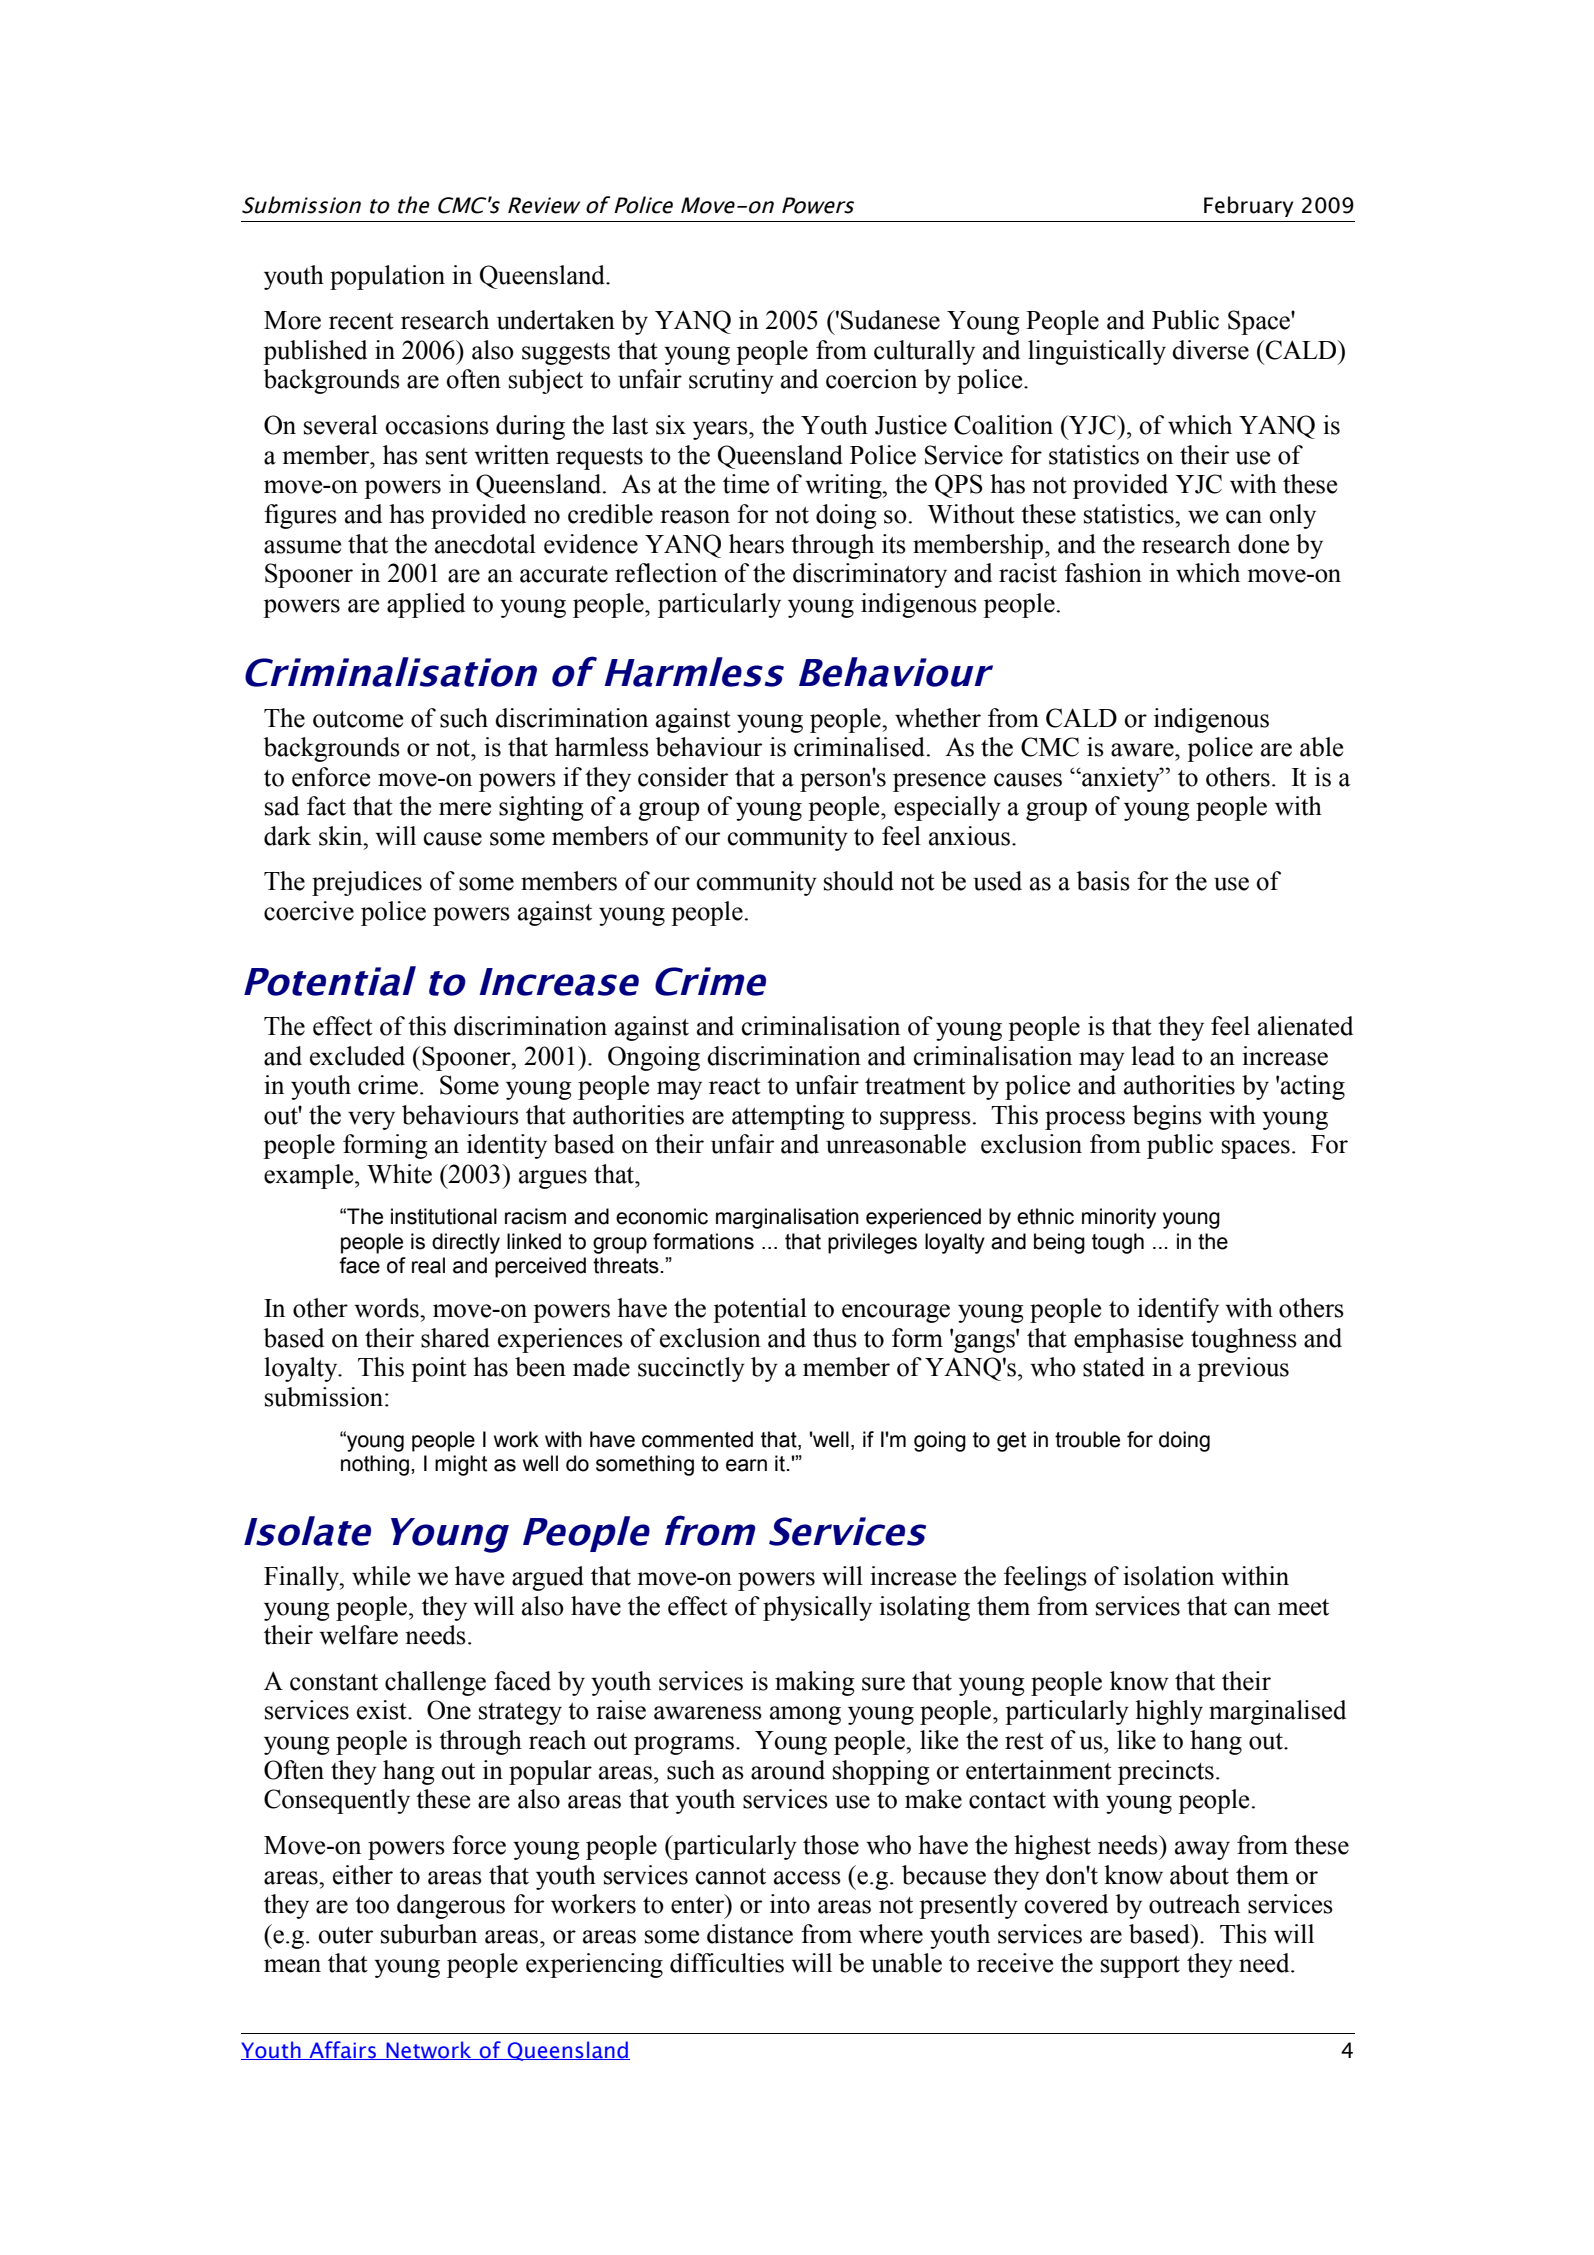 This screenshot has height=2255, width=1594. What do you see at coordinates (387, 277) in the screenshot?
I see `population` at bounding box center [387, 277].
